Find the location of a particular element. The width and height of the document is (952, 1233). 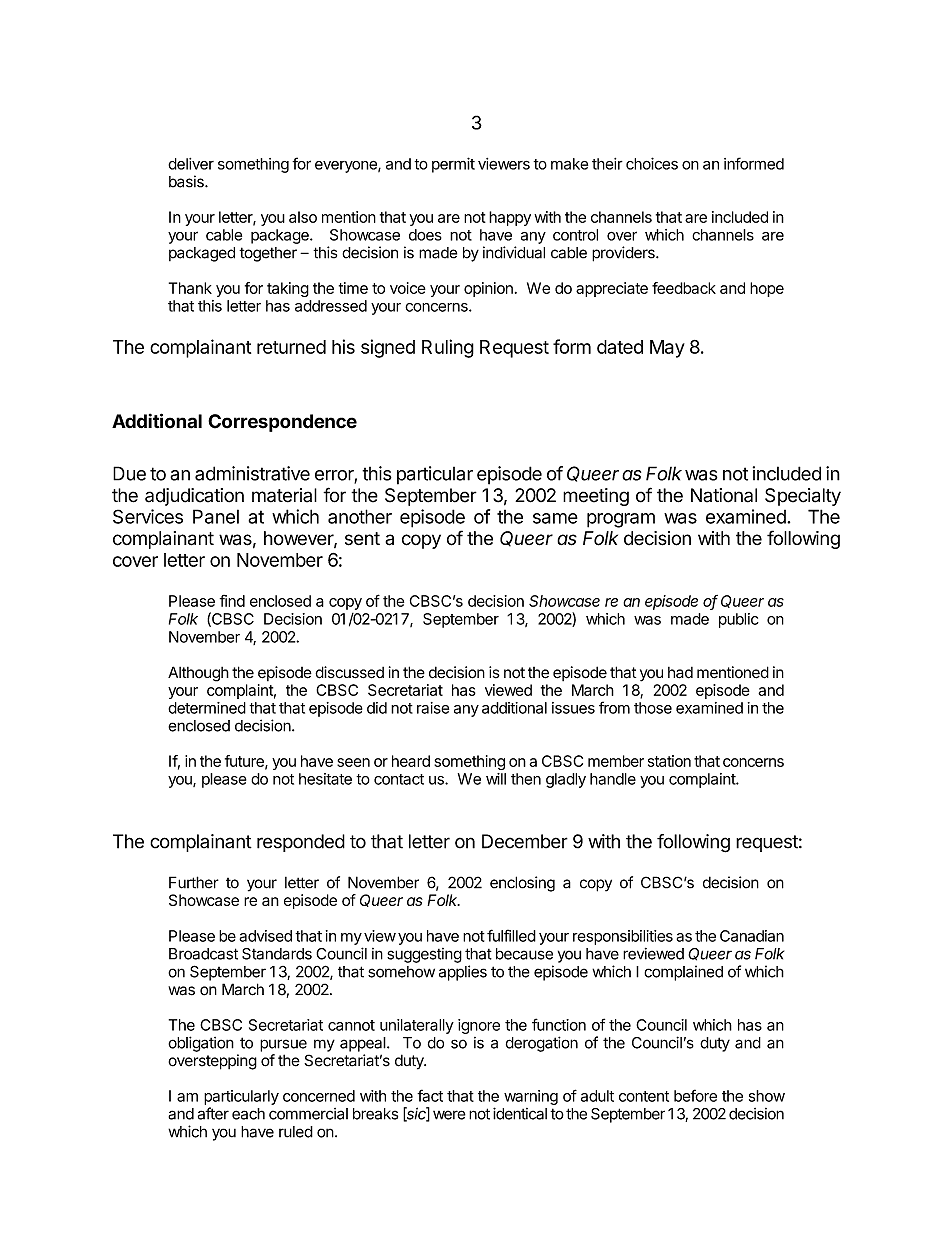

Ruling is located at coordinates (448, 348).
